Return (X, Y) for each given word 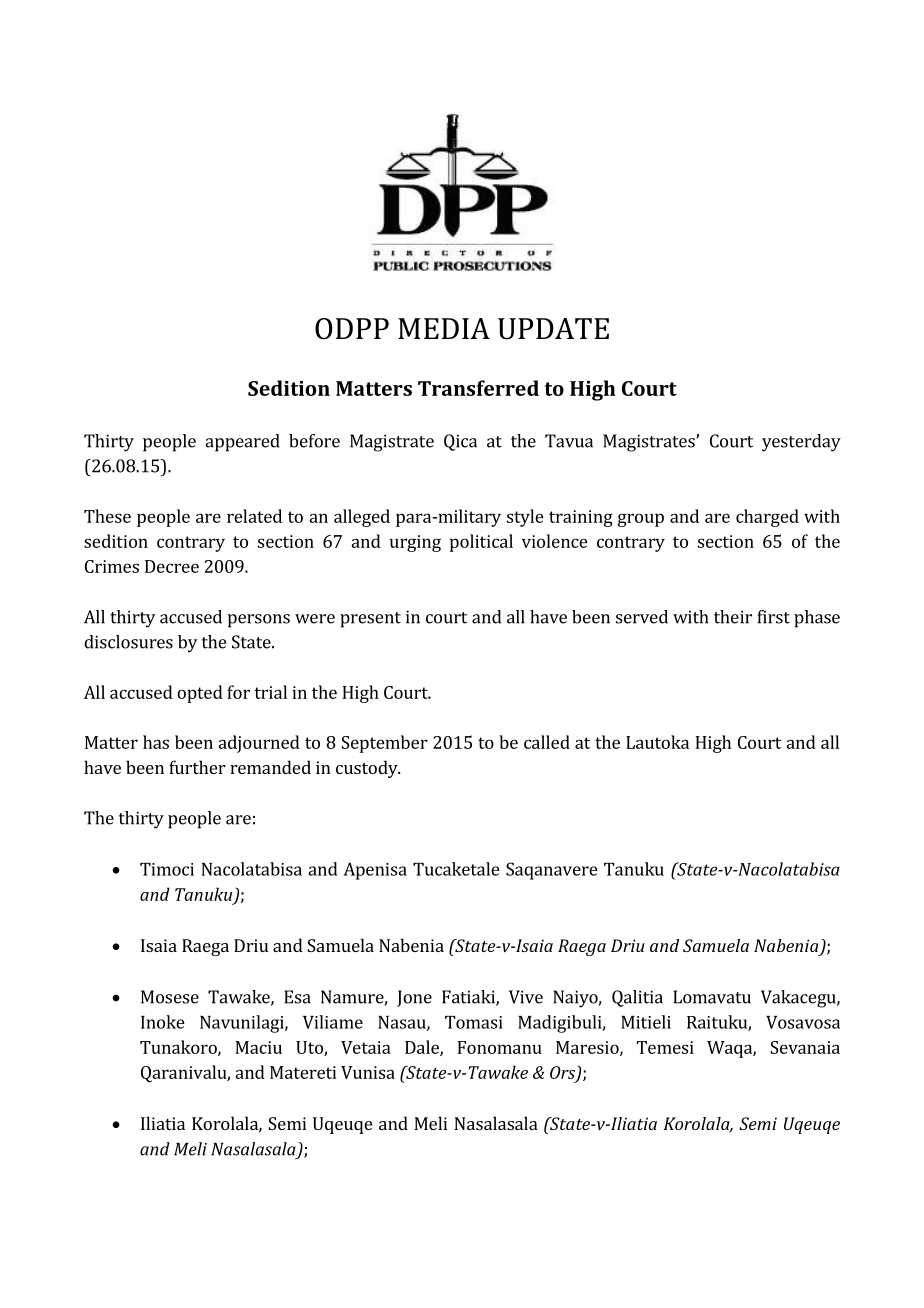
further (197, 767)
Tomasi (474, 1022)
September (384, 744)
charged (767, 518)
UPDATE (553, 329)
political (481, 543)
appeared (242, 443)
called (547, 742)
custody (368, 769)
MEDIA (444, 328)
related (254, 516)
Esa (297, 997)
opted (200, 694)
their (733, 617)
